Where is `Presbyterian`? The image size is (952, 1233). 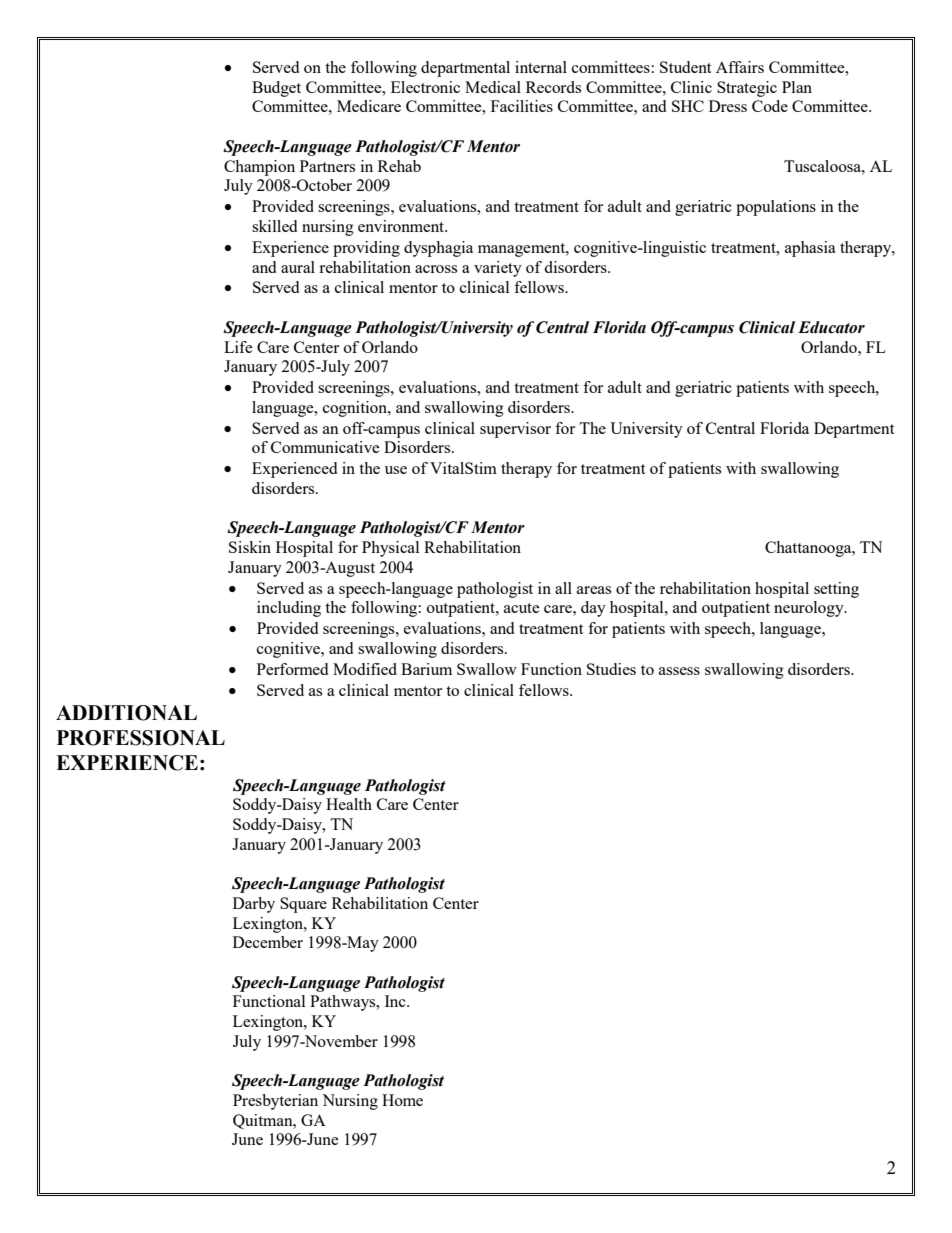 Presbyterian is located at coordinates (275, 1102).
